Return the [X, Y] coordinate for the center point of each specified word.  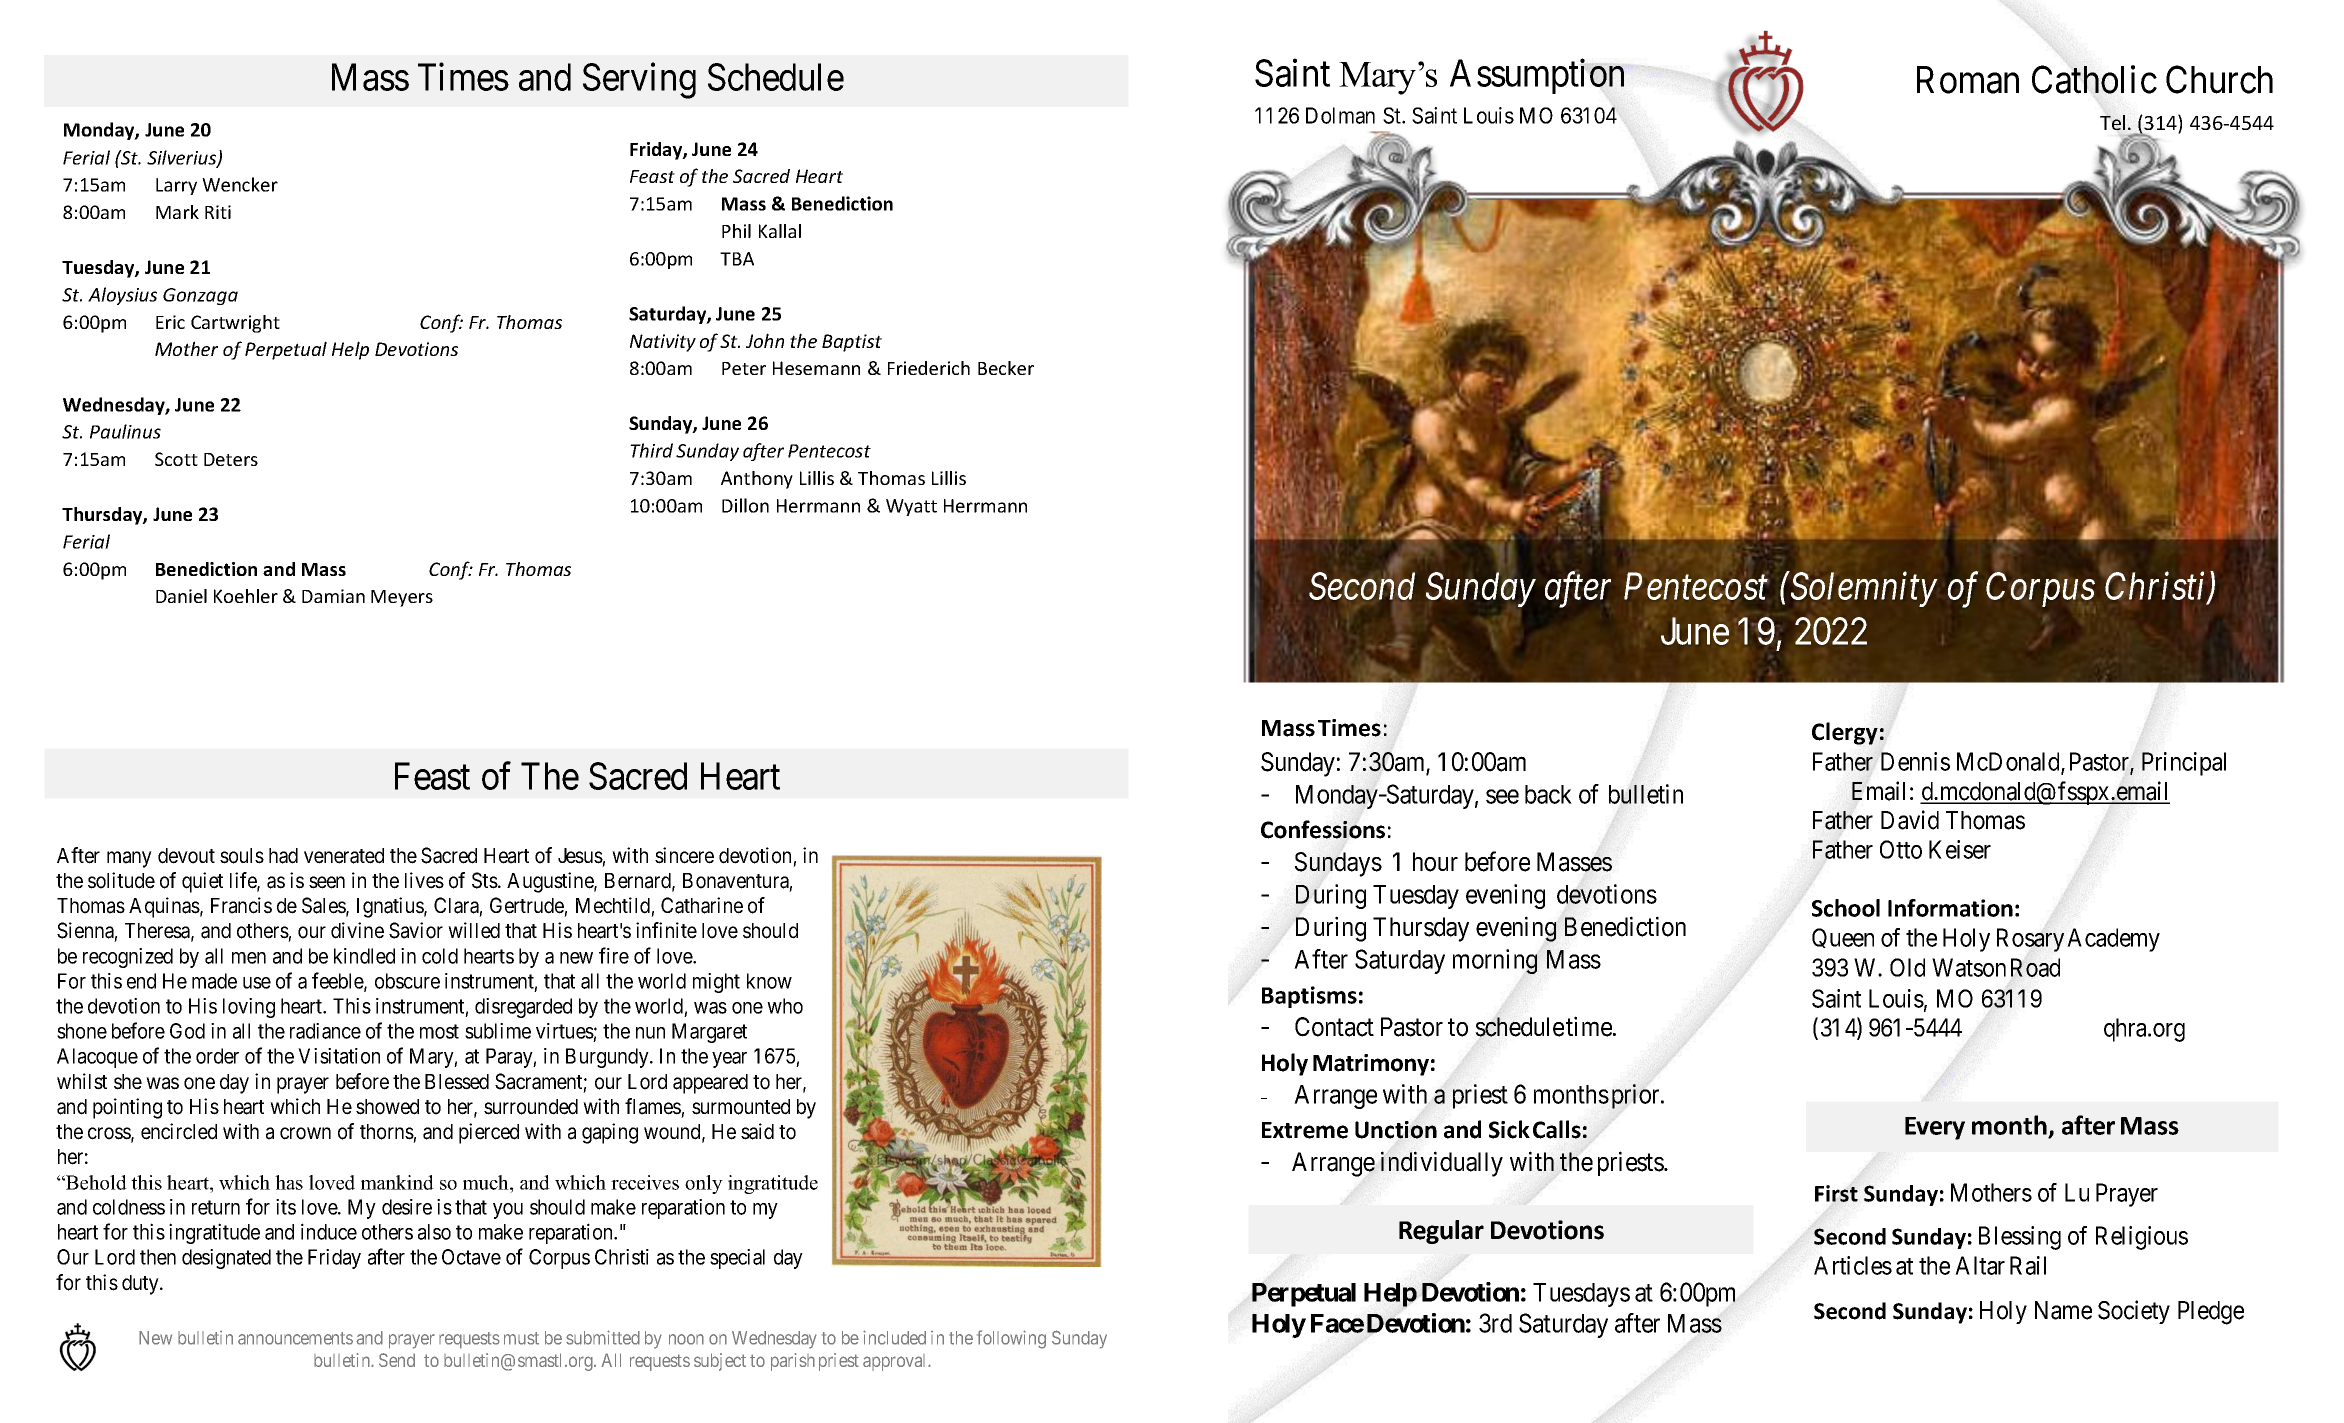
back [1548, 794]
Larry [176, 186]
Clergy [1845, 733]
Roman [1968, 80]
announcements [295, 1338]
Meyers [402, 598]
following [1011, 1339]
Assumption [1537, 76]
